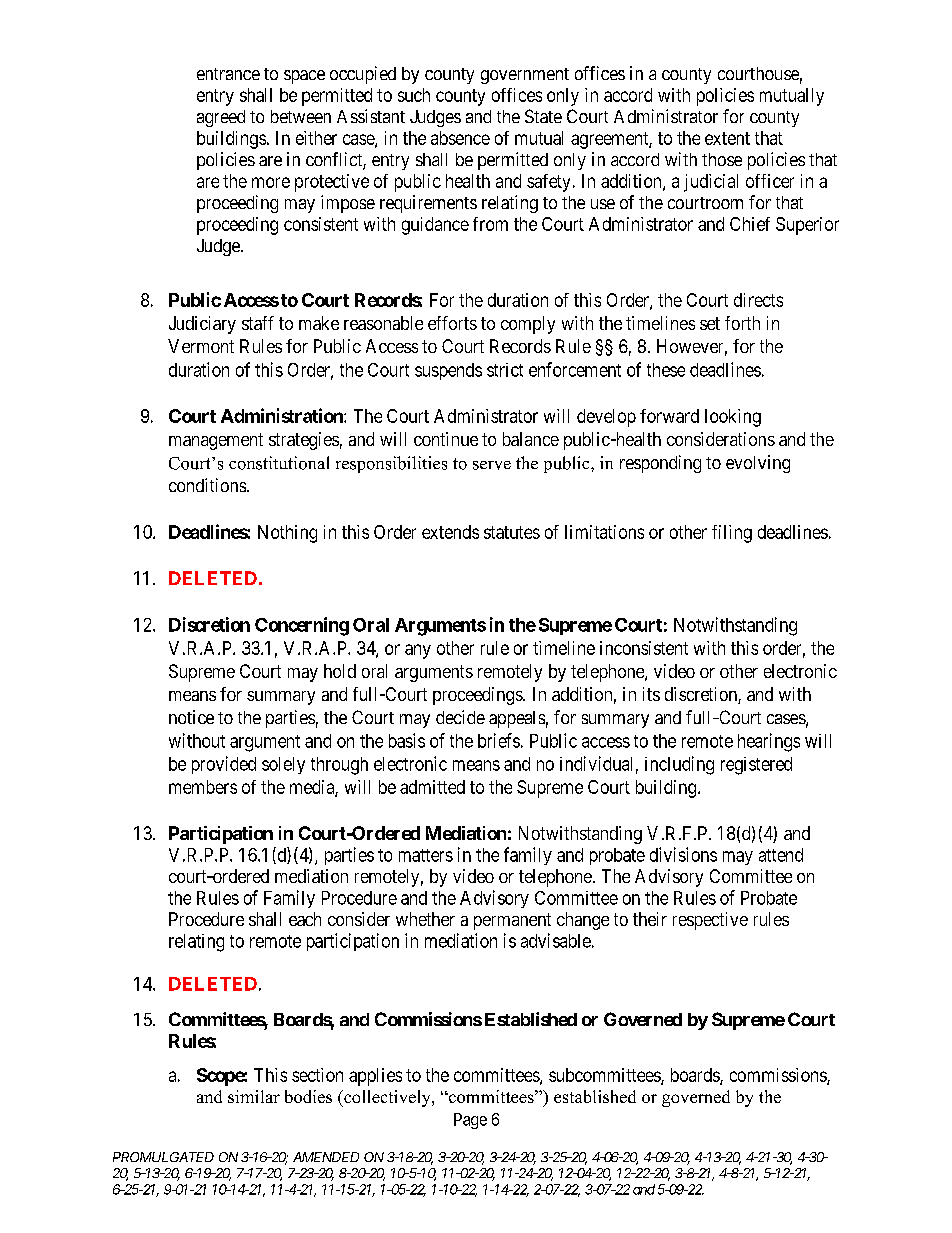 This screenshot has height=1233, width=952. What do you see at coordinates (727, 138) in the screenshot?
I see `extent` at bounding box center [727, 138].
